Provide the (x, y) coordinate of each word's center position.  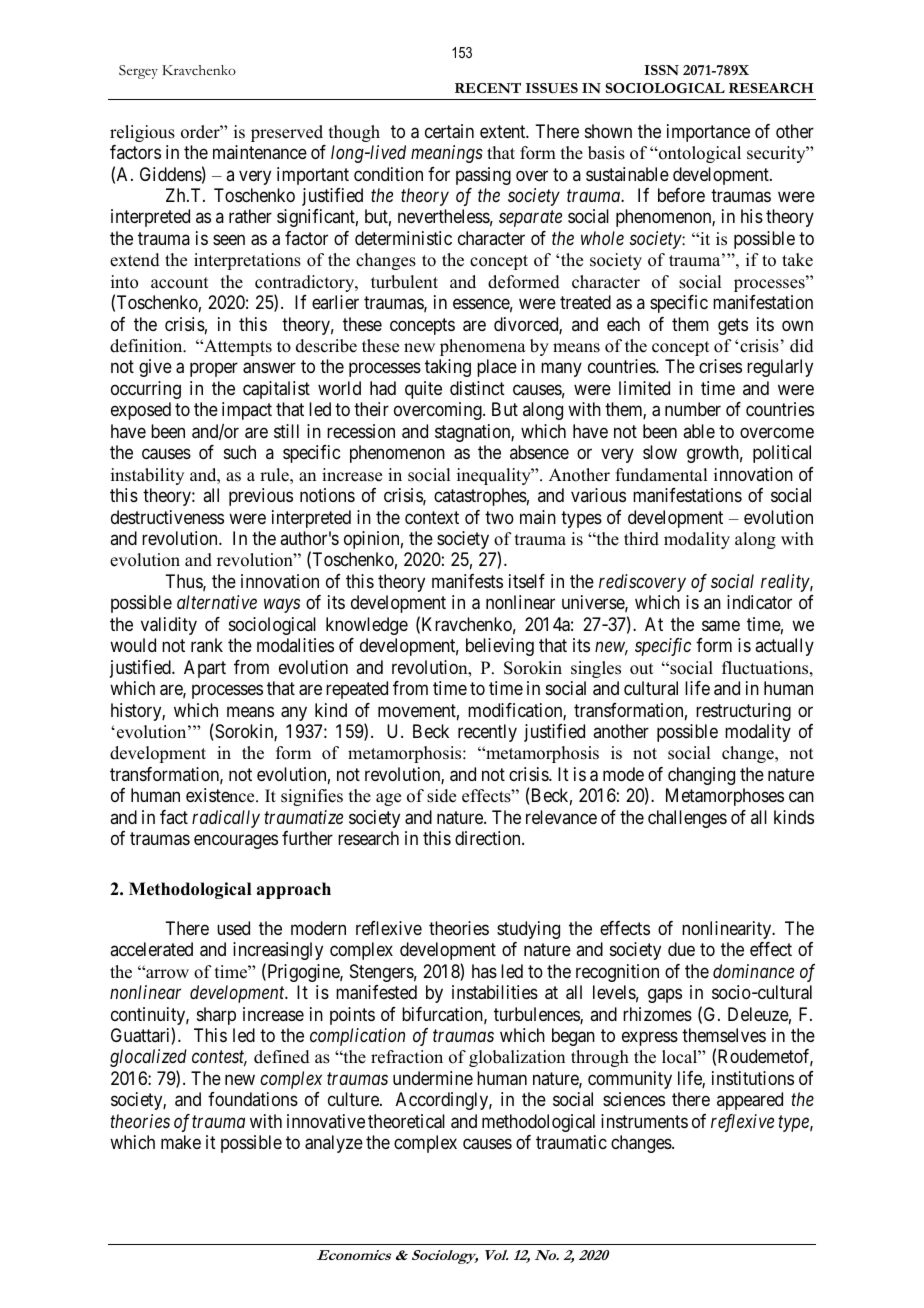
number (693, 409)
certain (449, 131)
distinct (477, 388)
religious (142, 133)
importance (708, 133)
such (240, 452)
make (181, 1142)
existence (221, 795)
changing (701, 776)
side (441, 796)
